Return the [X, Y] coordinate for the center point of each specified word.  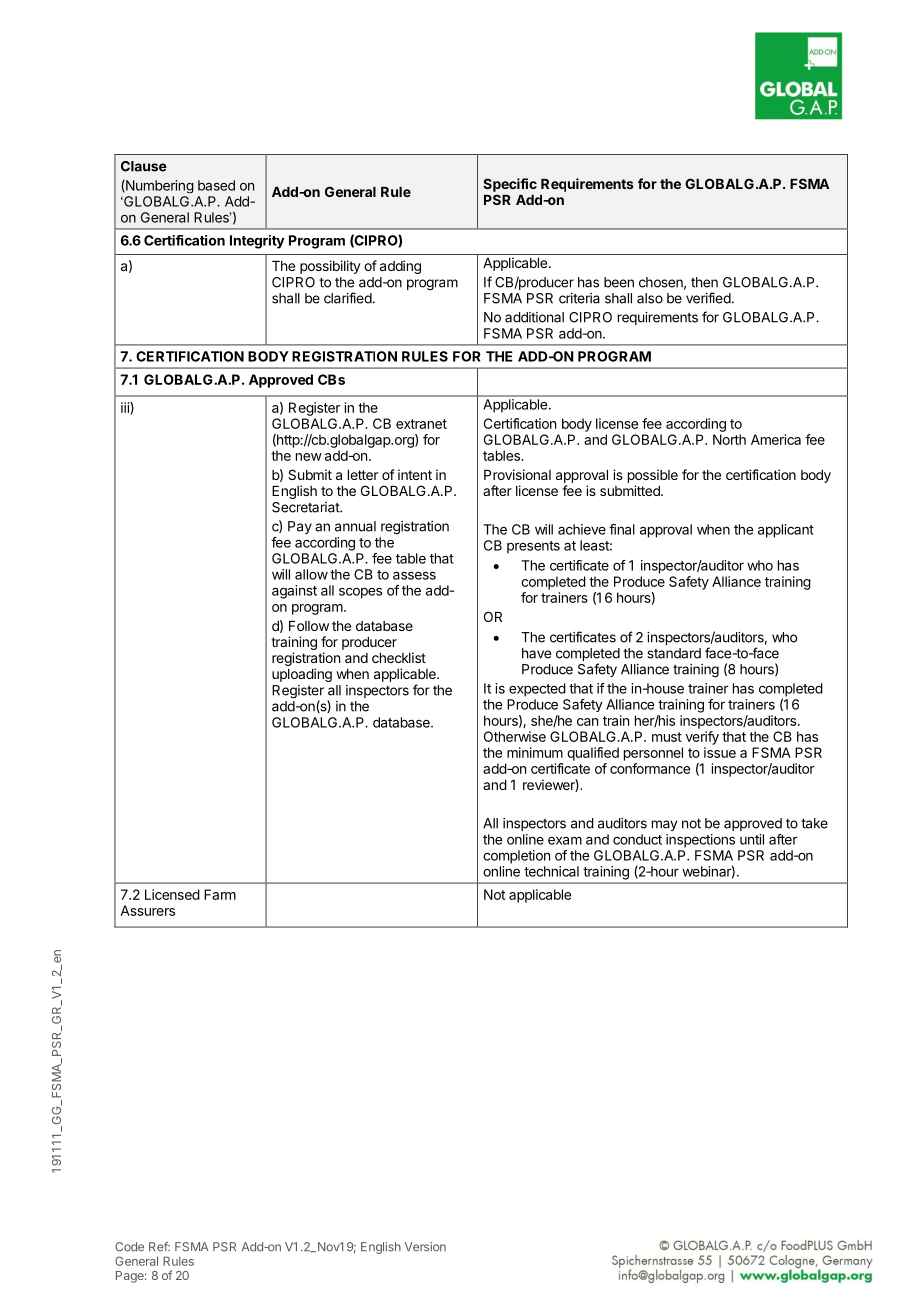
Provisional [517, 474]
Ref [159, 1247]
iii [126, 408]
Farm [220, 894]
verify [702, 738]
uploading [302, 675]
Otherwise [515, 736]
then [704, 282]
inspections [700, 841]
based [216, 185]
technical [551, 871]
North [729, 439]
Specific [510, 185]
